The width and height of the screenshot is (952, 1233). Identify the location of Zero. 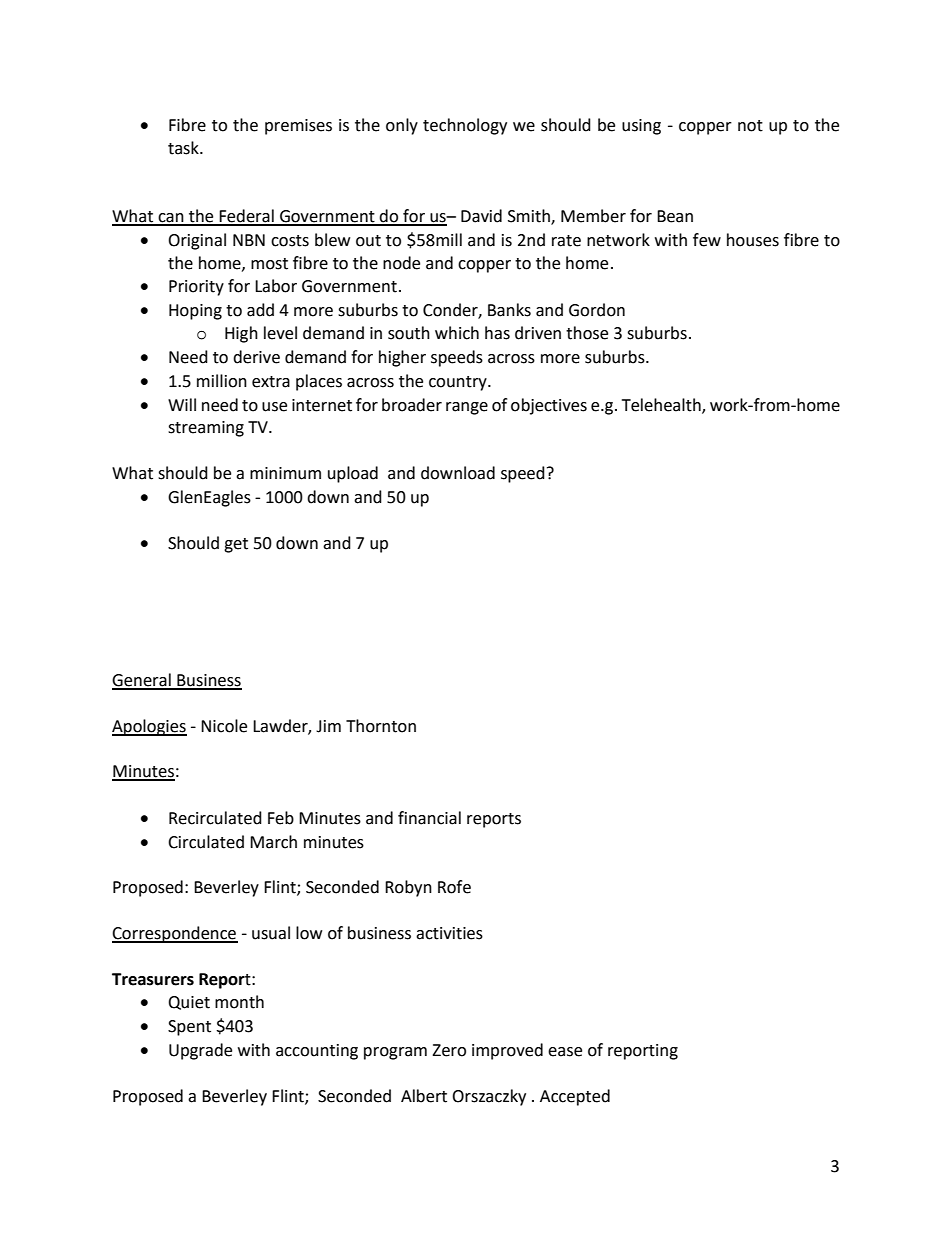
(449, 1050).
